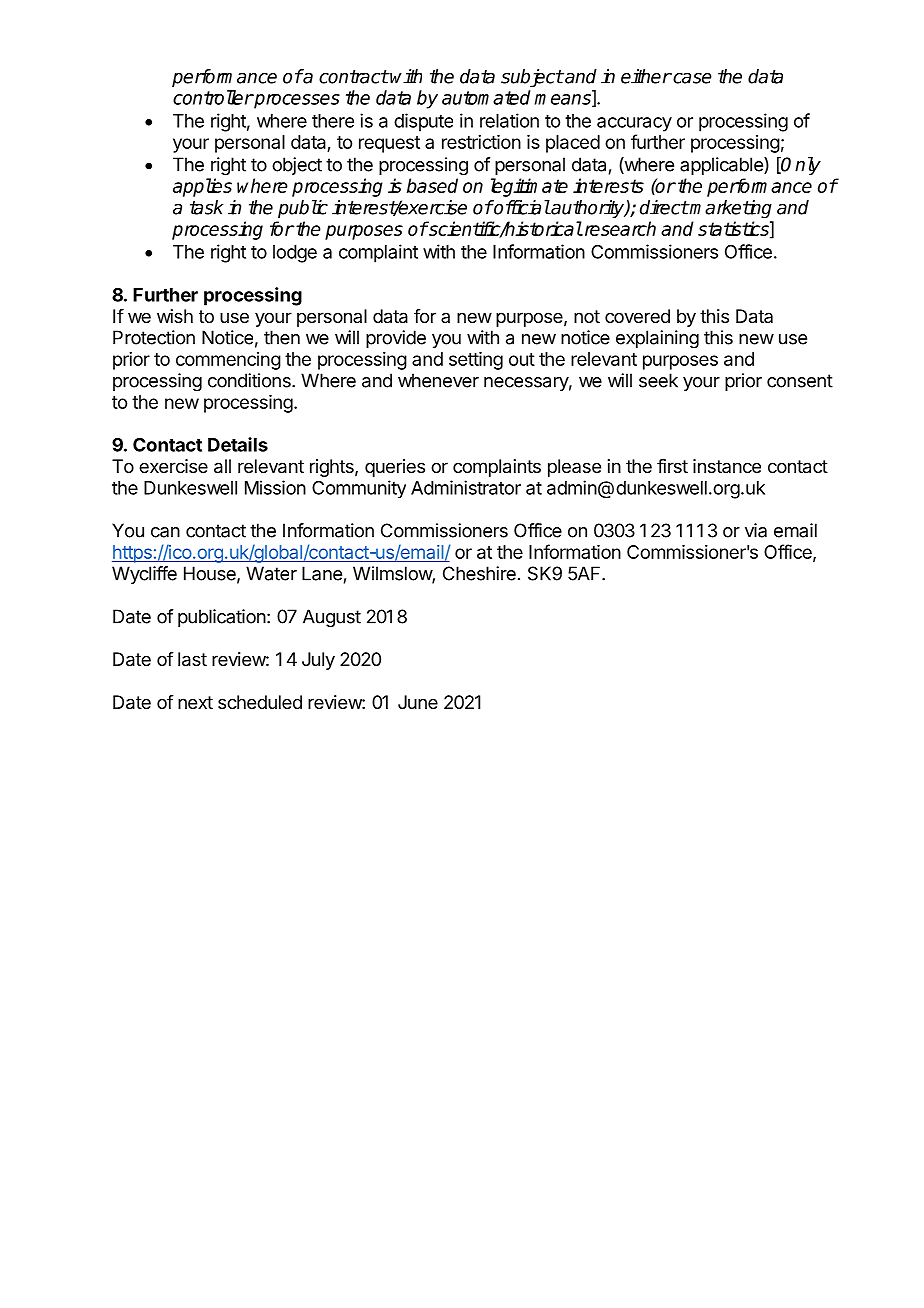 This screenshot has height=1308, width=924. What do you see at coordinates (222, 466) in the screenshot?
I see `all` at bounding box center [222, 466].
